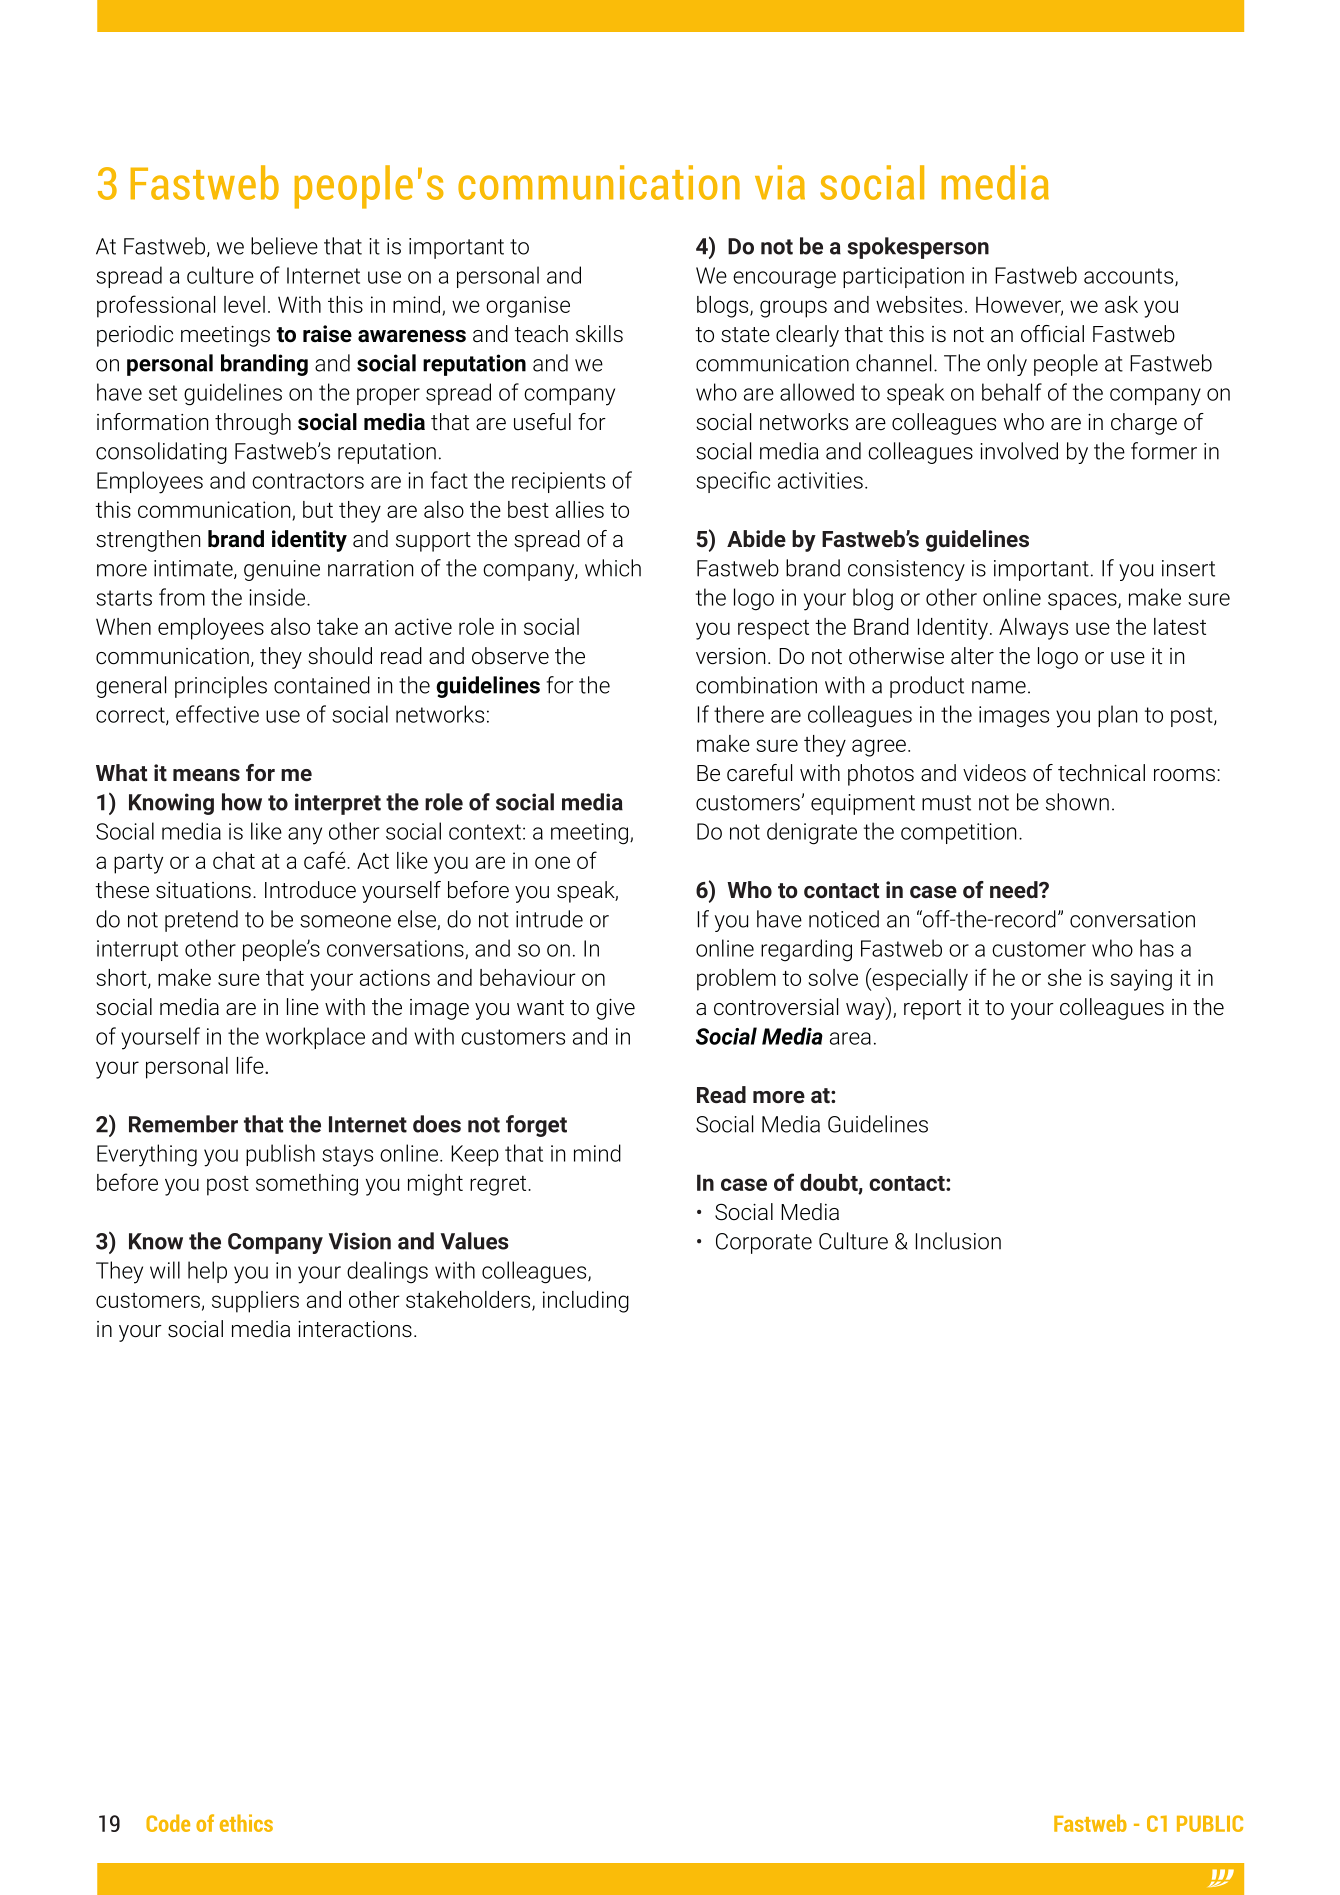  Describe the element at coordinates (780, 182) in the screenshot. I see `via` at that location.
